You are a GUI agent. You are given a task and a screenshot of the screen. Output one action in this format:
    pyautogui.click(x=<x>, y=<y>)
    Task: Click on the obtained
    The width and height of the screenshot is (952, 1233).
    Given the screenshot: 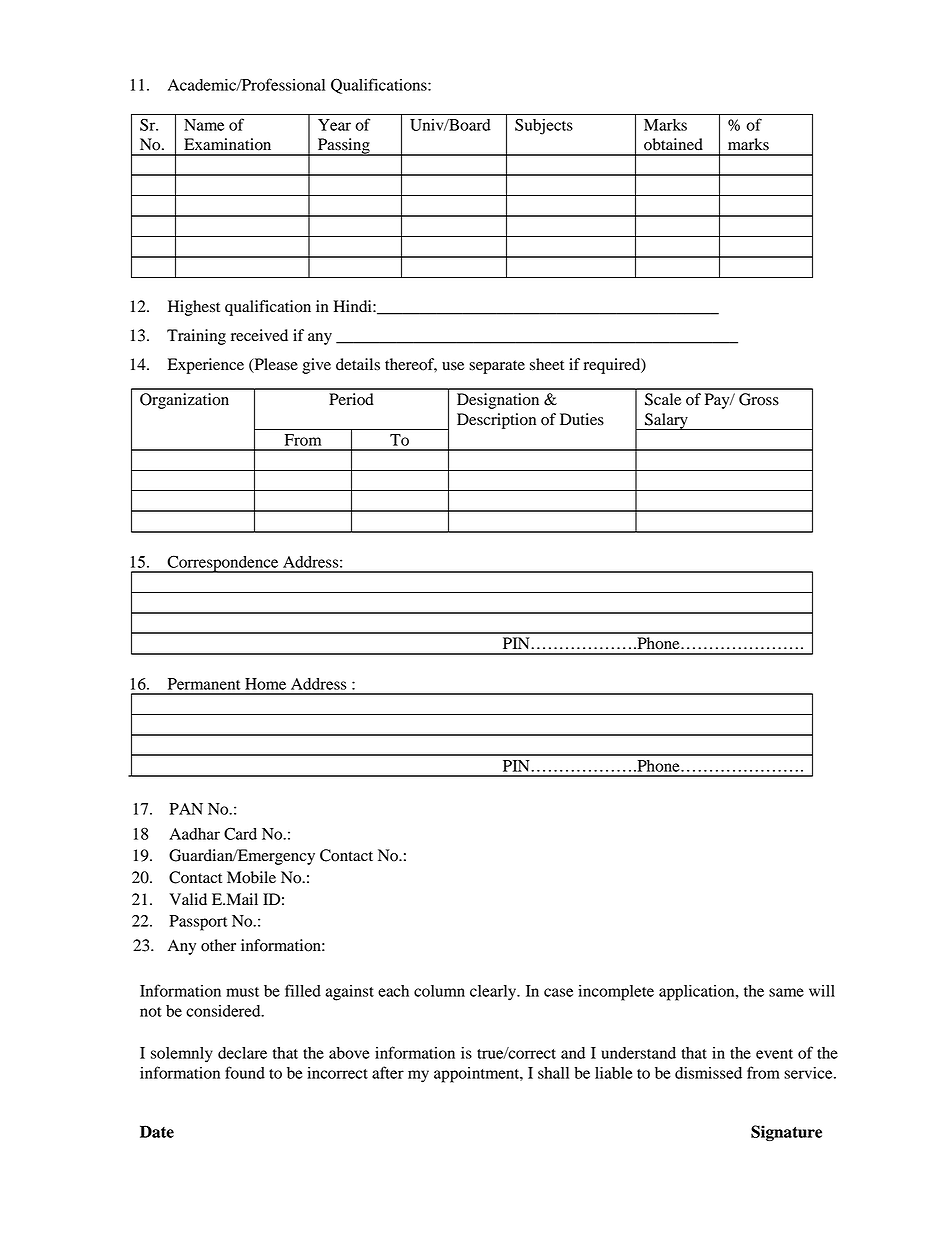 What is the action you would take?
    pyautogui.click(x=673, y=144)
